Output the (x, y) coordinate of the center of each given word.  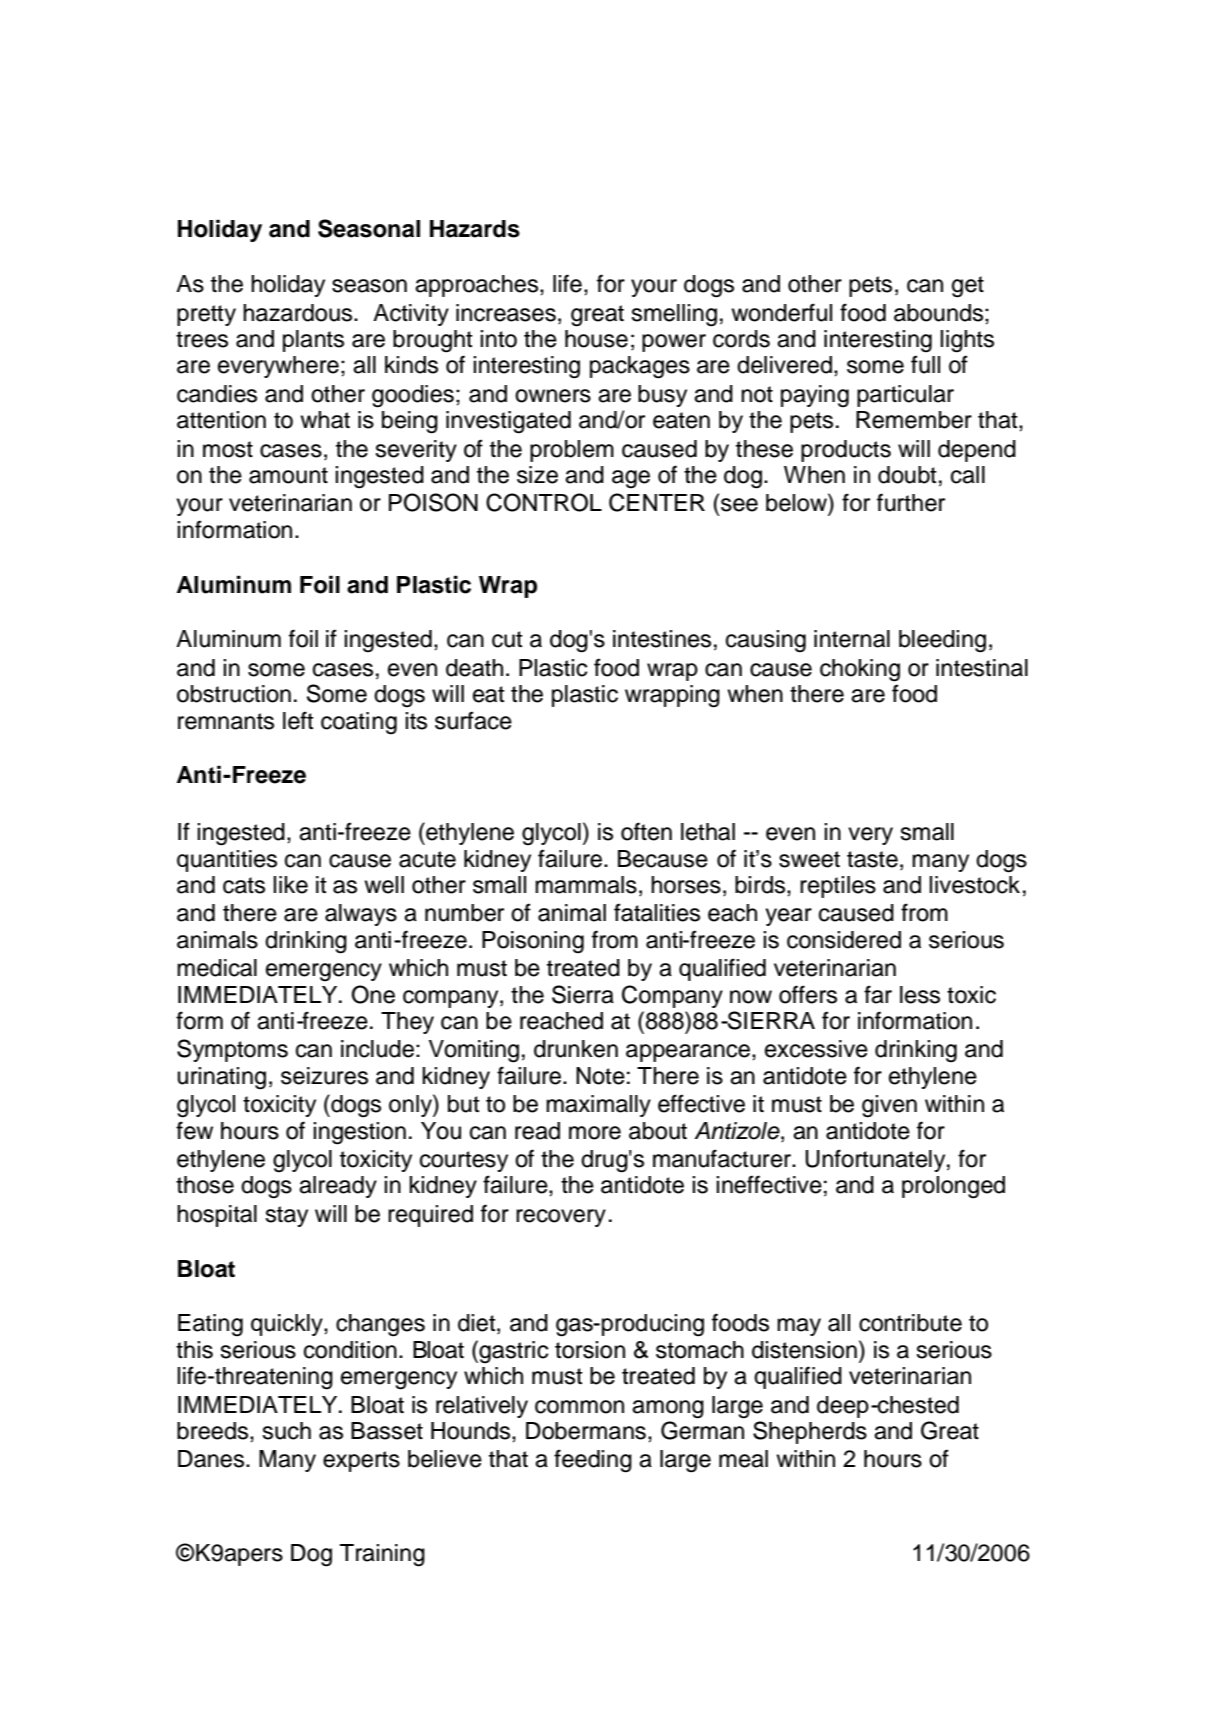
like (290, 885)
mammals (586, 885)
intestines (662, 639)
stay (286, 1216)
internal (852, 639)
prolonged (953, 1187)
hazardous (299, 313)
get (968, 287)
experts (361, 1461)
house (596, 339)
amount (288, 475)
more (595, 1133)
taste (872, 859)
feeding (593, 1461)
